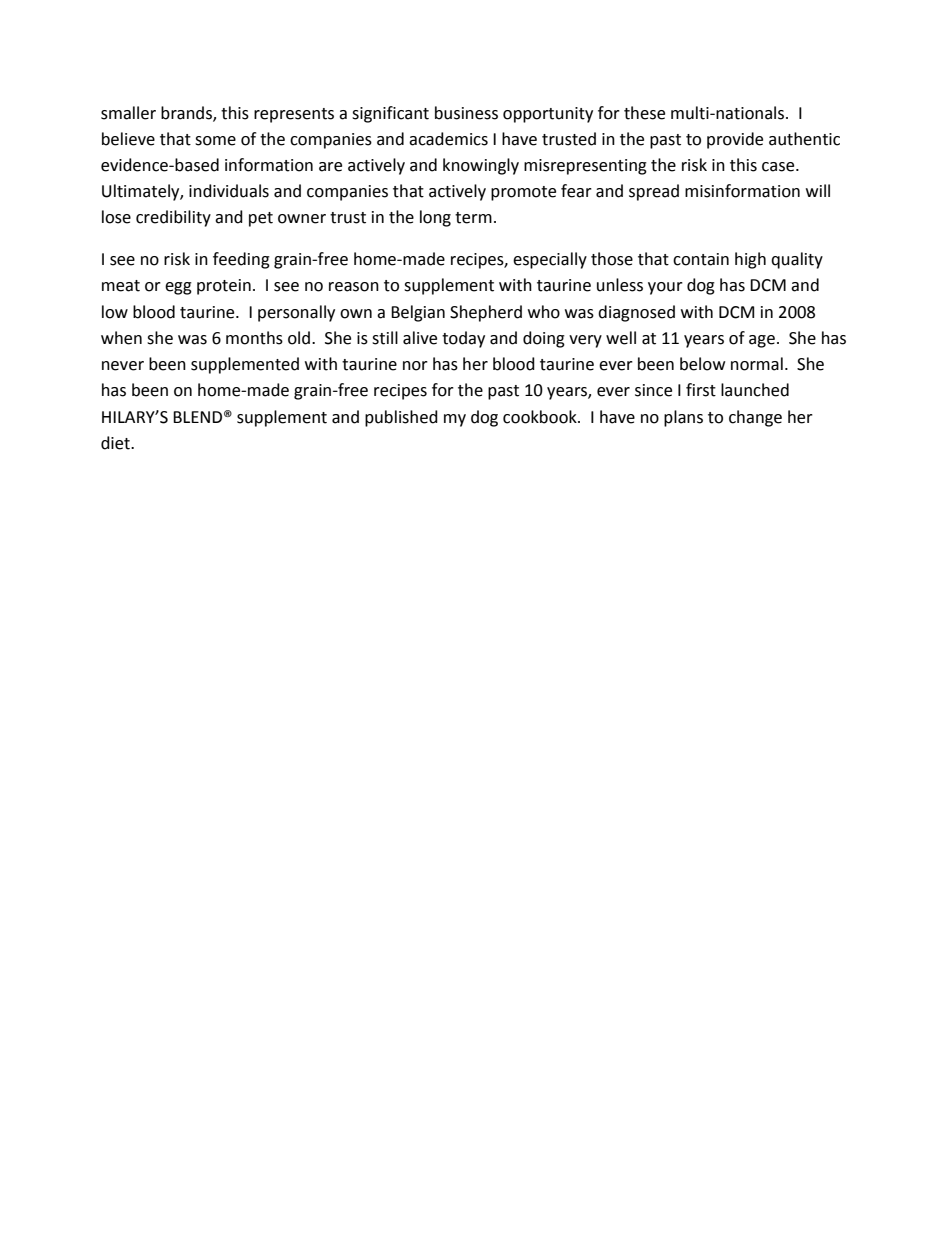  Describe the element at coordinates (463, 339) in the screenshot. I see `today` at that location.
